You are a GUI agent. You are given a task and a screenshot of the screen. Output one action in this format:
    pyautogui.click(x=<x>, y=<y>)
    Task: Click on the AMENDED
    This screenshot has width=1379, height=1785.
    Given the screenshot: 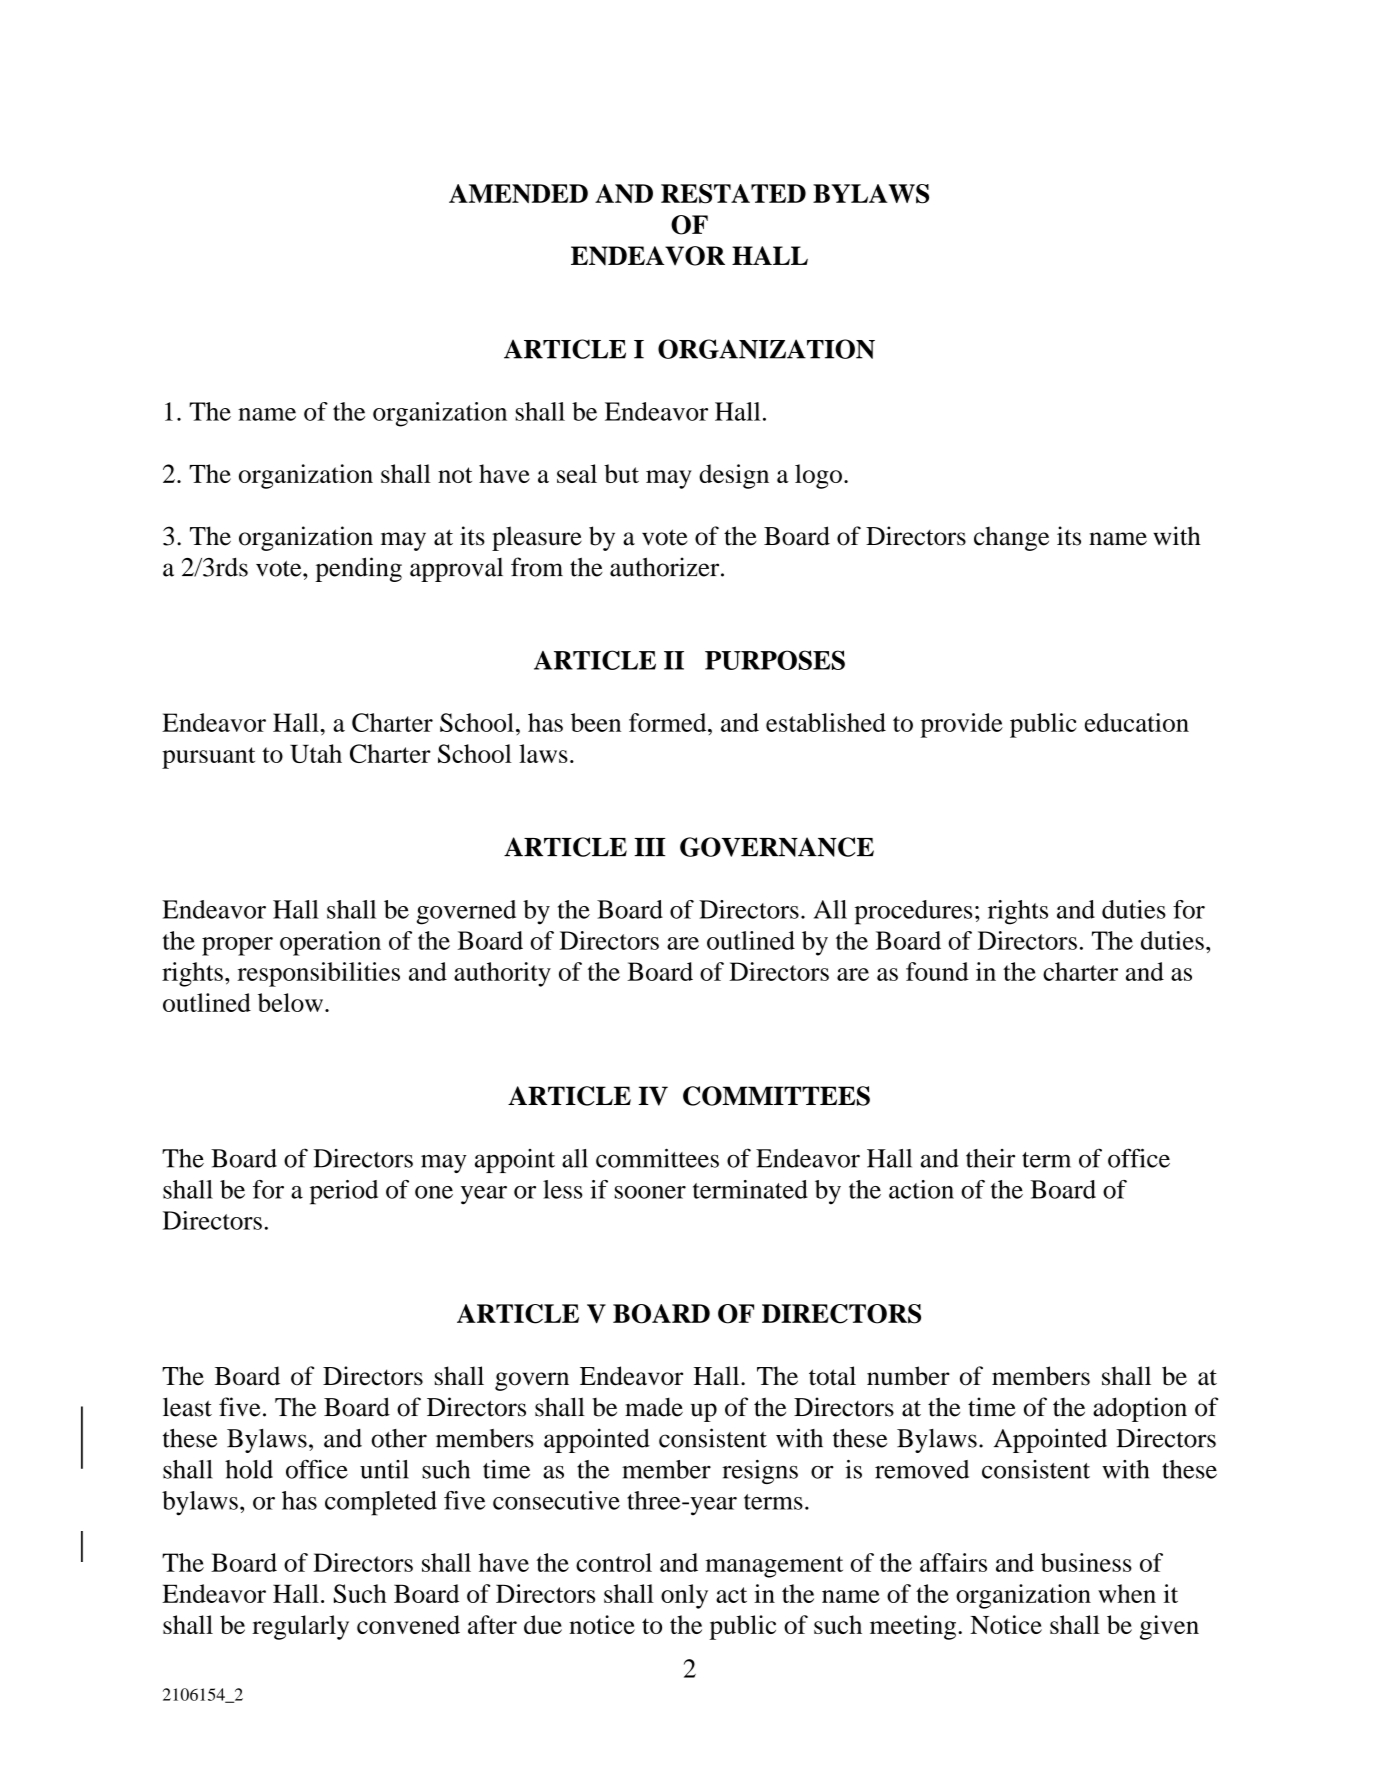 What is the action you would take?
    pyautogui.click(x=518, y=193)
